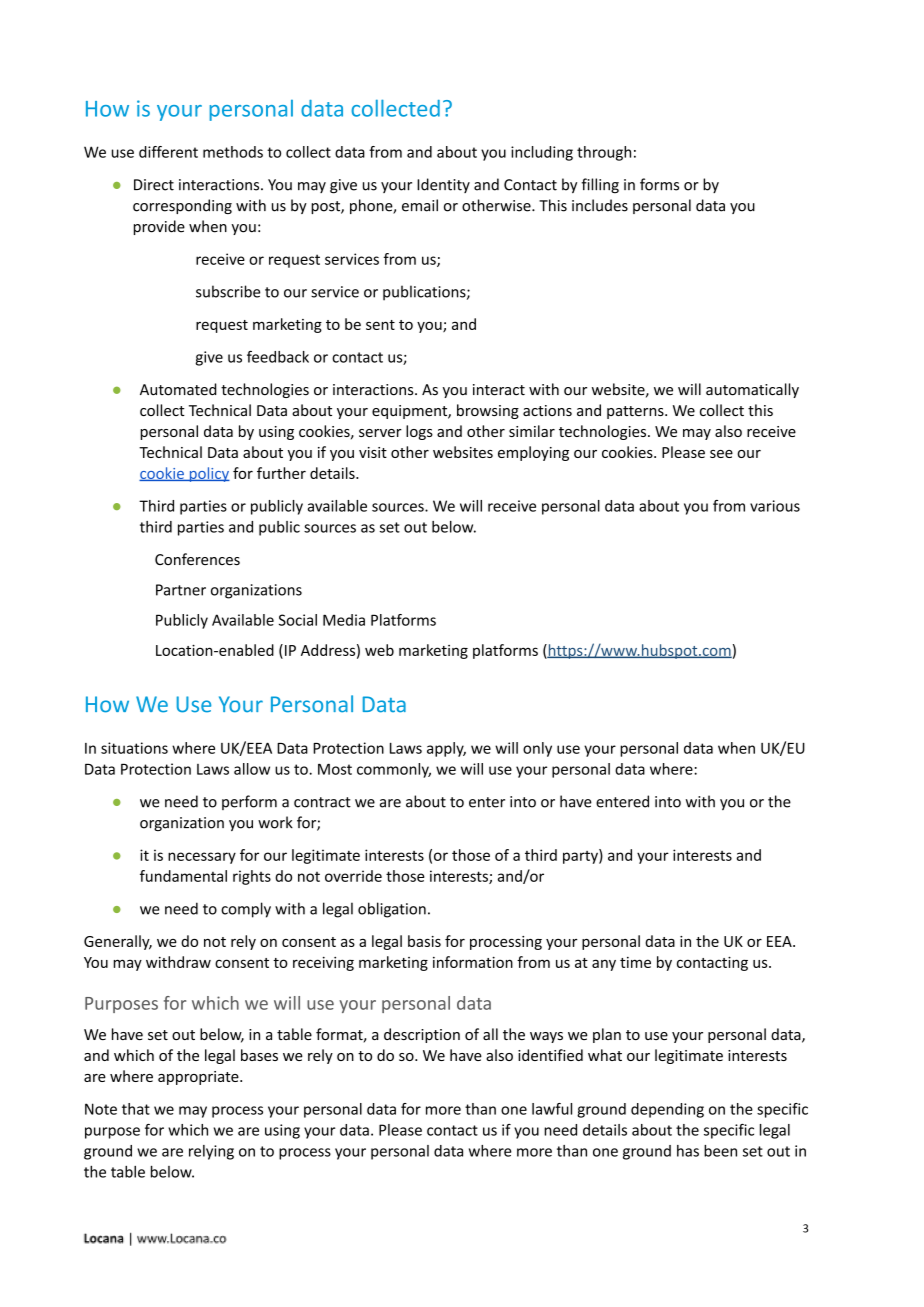 This document has width=924, height=1307. Describe the element at coordinates (775, 506) in the document. I see `various` at that location.
